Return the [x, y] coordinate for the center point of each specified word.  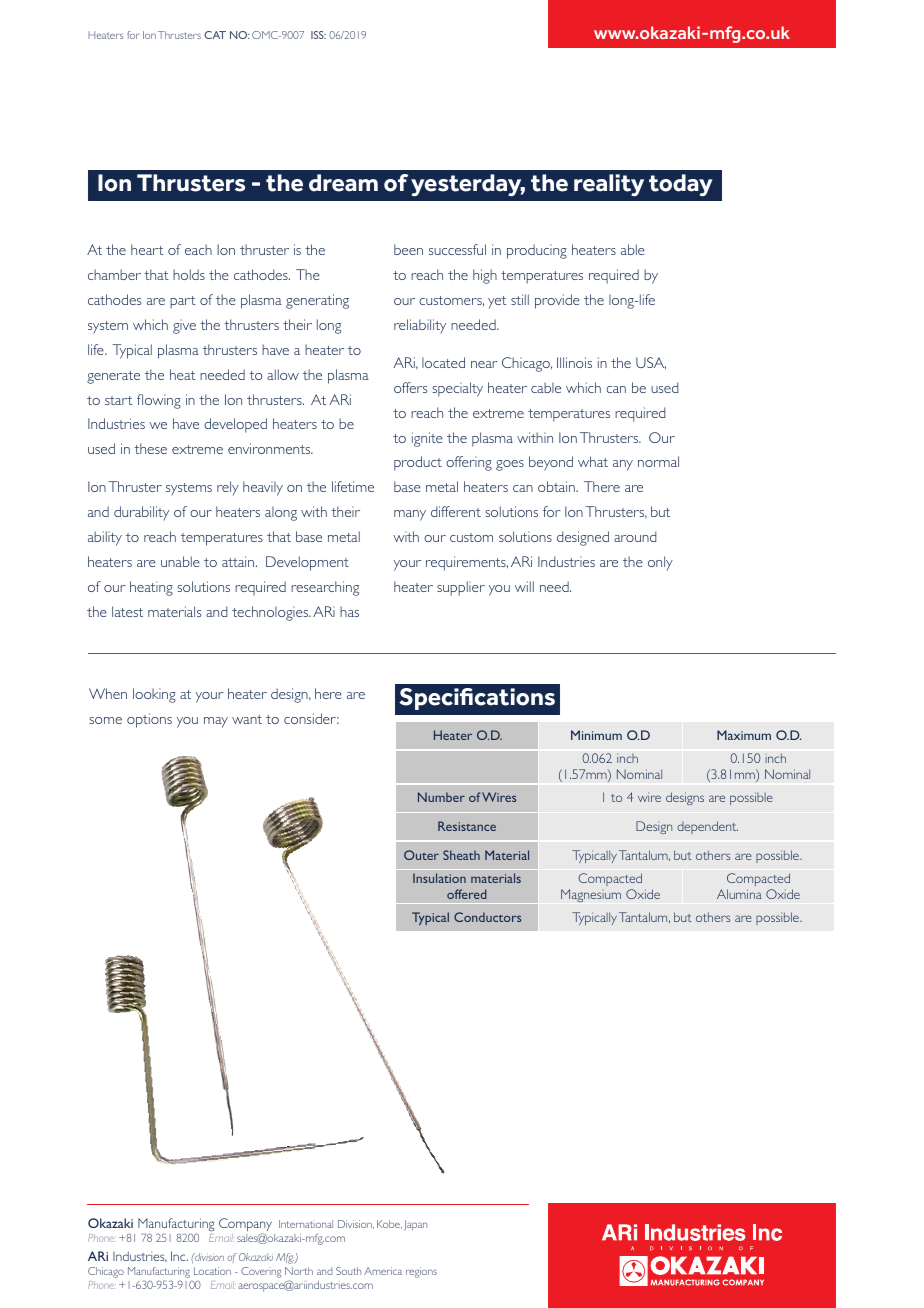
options [149, 720]
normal [658, 461]
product [418, 463]
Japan [415, 1225]
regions [421, 1272]
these [150, 448]
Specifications [477, 699]
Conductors [487, 917]
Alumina [739, 894]
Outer [421, 855]
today [681, 185]
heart [147, 249]
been [408, 249]
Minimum [596, 735]
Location [212, 1271]
